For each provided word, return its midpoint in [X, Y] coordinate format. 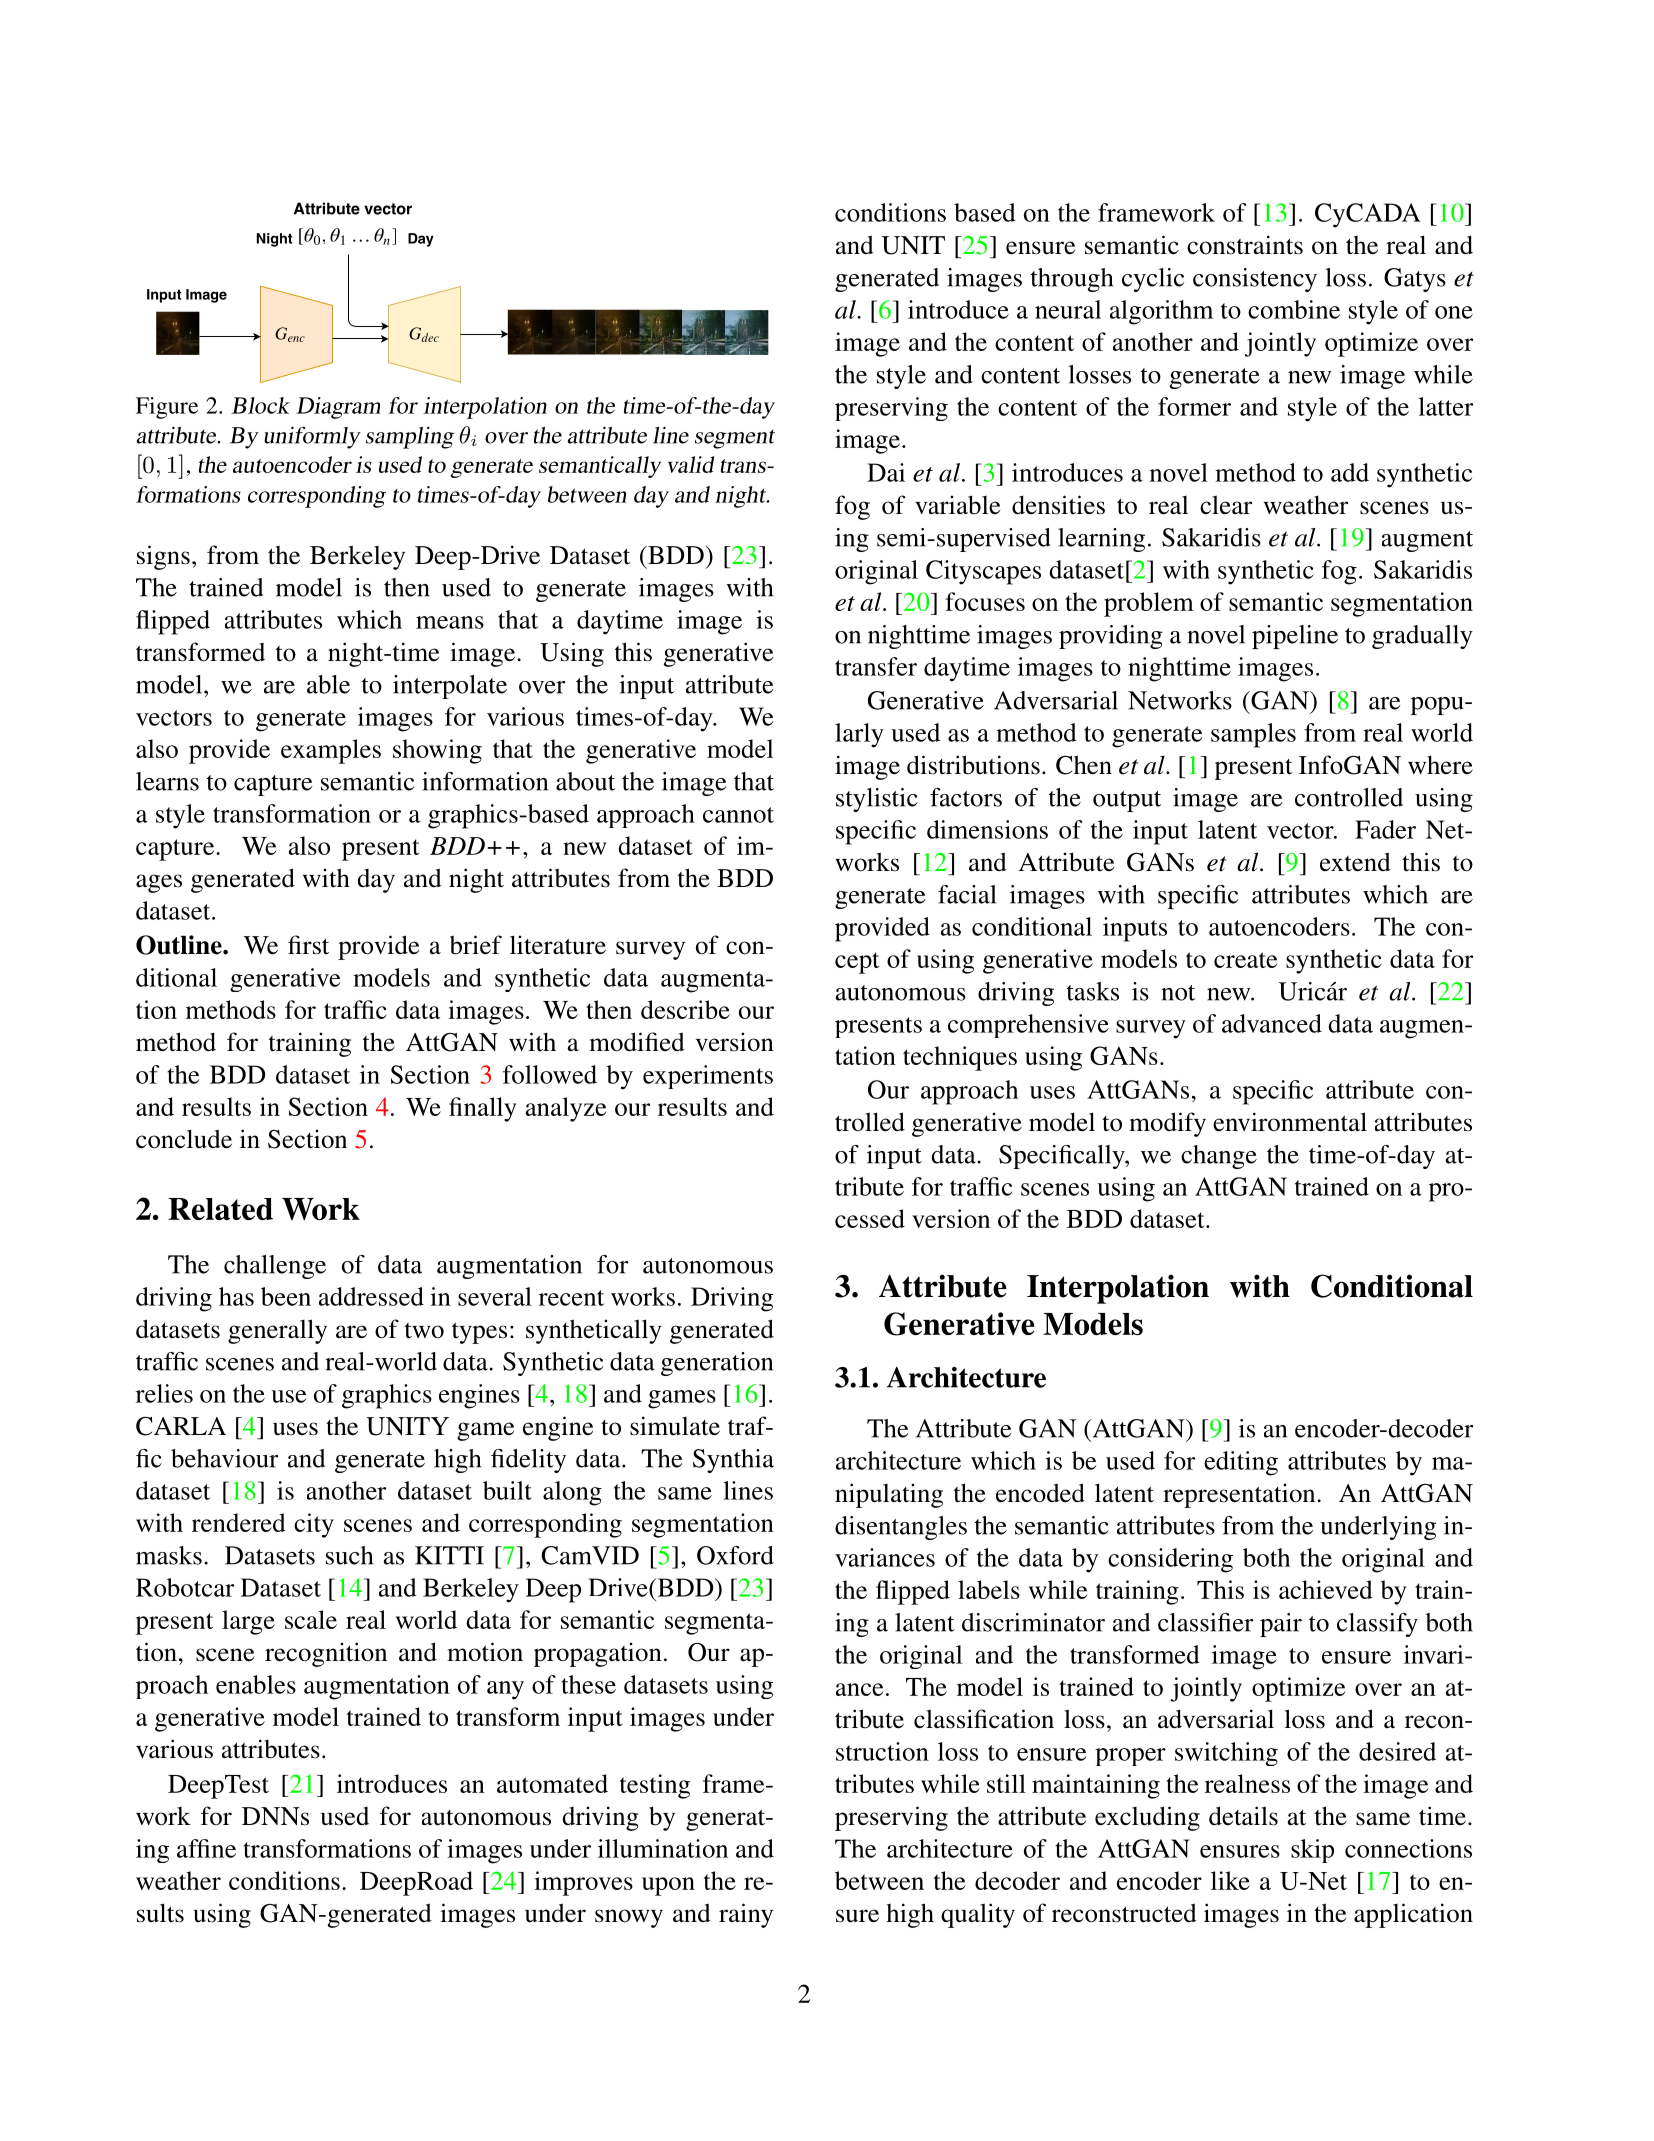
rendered [239, 1522]
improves [583, 1883]
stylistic [877, 800]
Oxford [735, 1555]
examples [331, 751]
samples [1253, 735]
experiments [708, 1077]
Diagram [338, 408]
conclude [184, 1139]
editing [1241, 1463]
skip [1312, 1851]
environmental [1290, 1122]
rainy [746, 1915]
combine [1294, 309]
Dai [886, 472]
